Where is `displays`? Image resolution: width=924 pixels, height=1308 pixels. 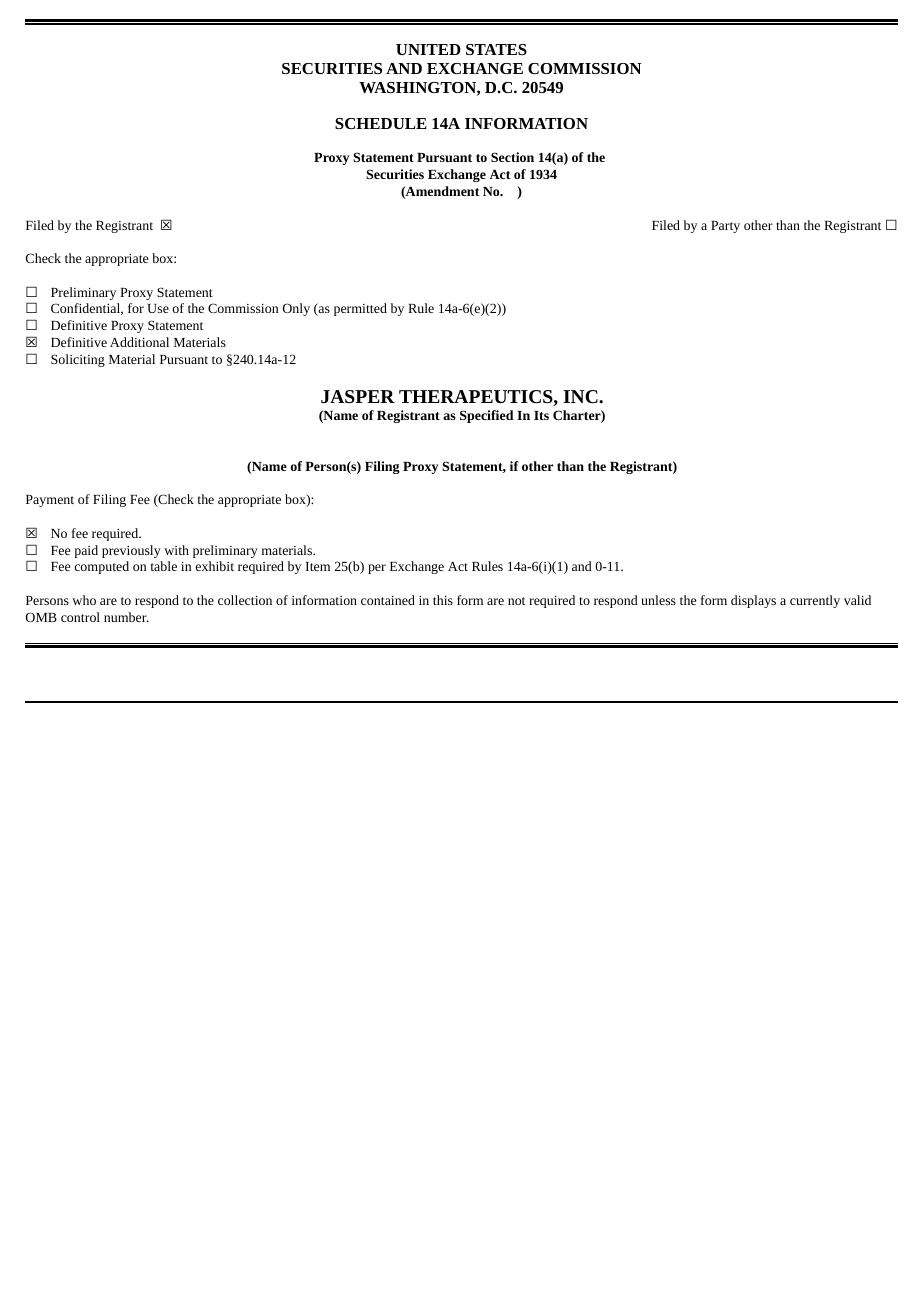
displays is located at coordinates (753, 601).
